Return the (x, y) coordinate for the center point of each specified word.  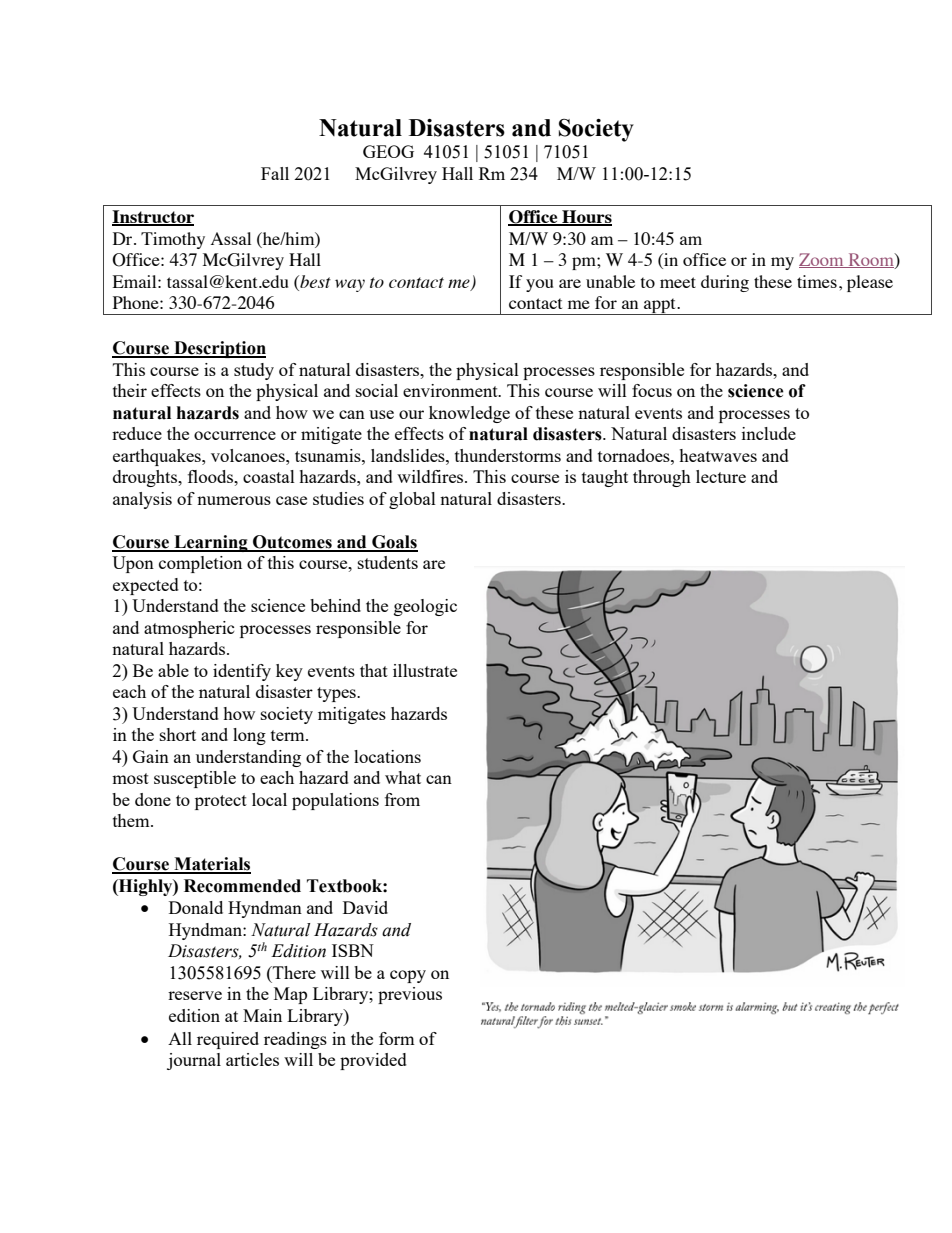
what (403, 777)
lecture (721, 476)
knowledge (469, 414)
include (769, 433)
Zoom (822, 260)
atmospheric (189, 629)
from (402, 799)
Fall (275, 173)
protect (221, 802)
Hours (586, 218)
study (254, 371)
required (228, 1040)
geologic (425, 607)
